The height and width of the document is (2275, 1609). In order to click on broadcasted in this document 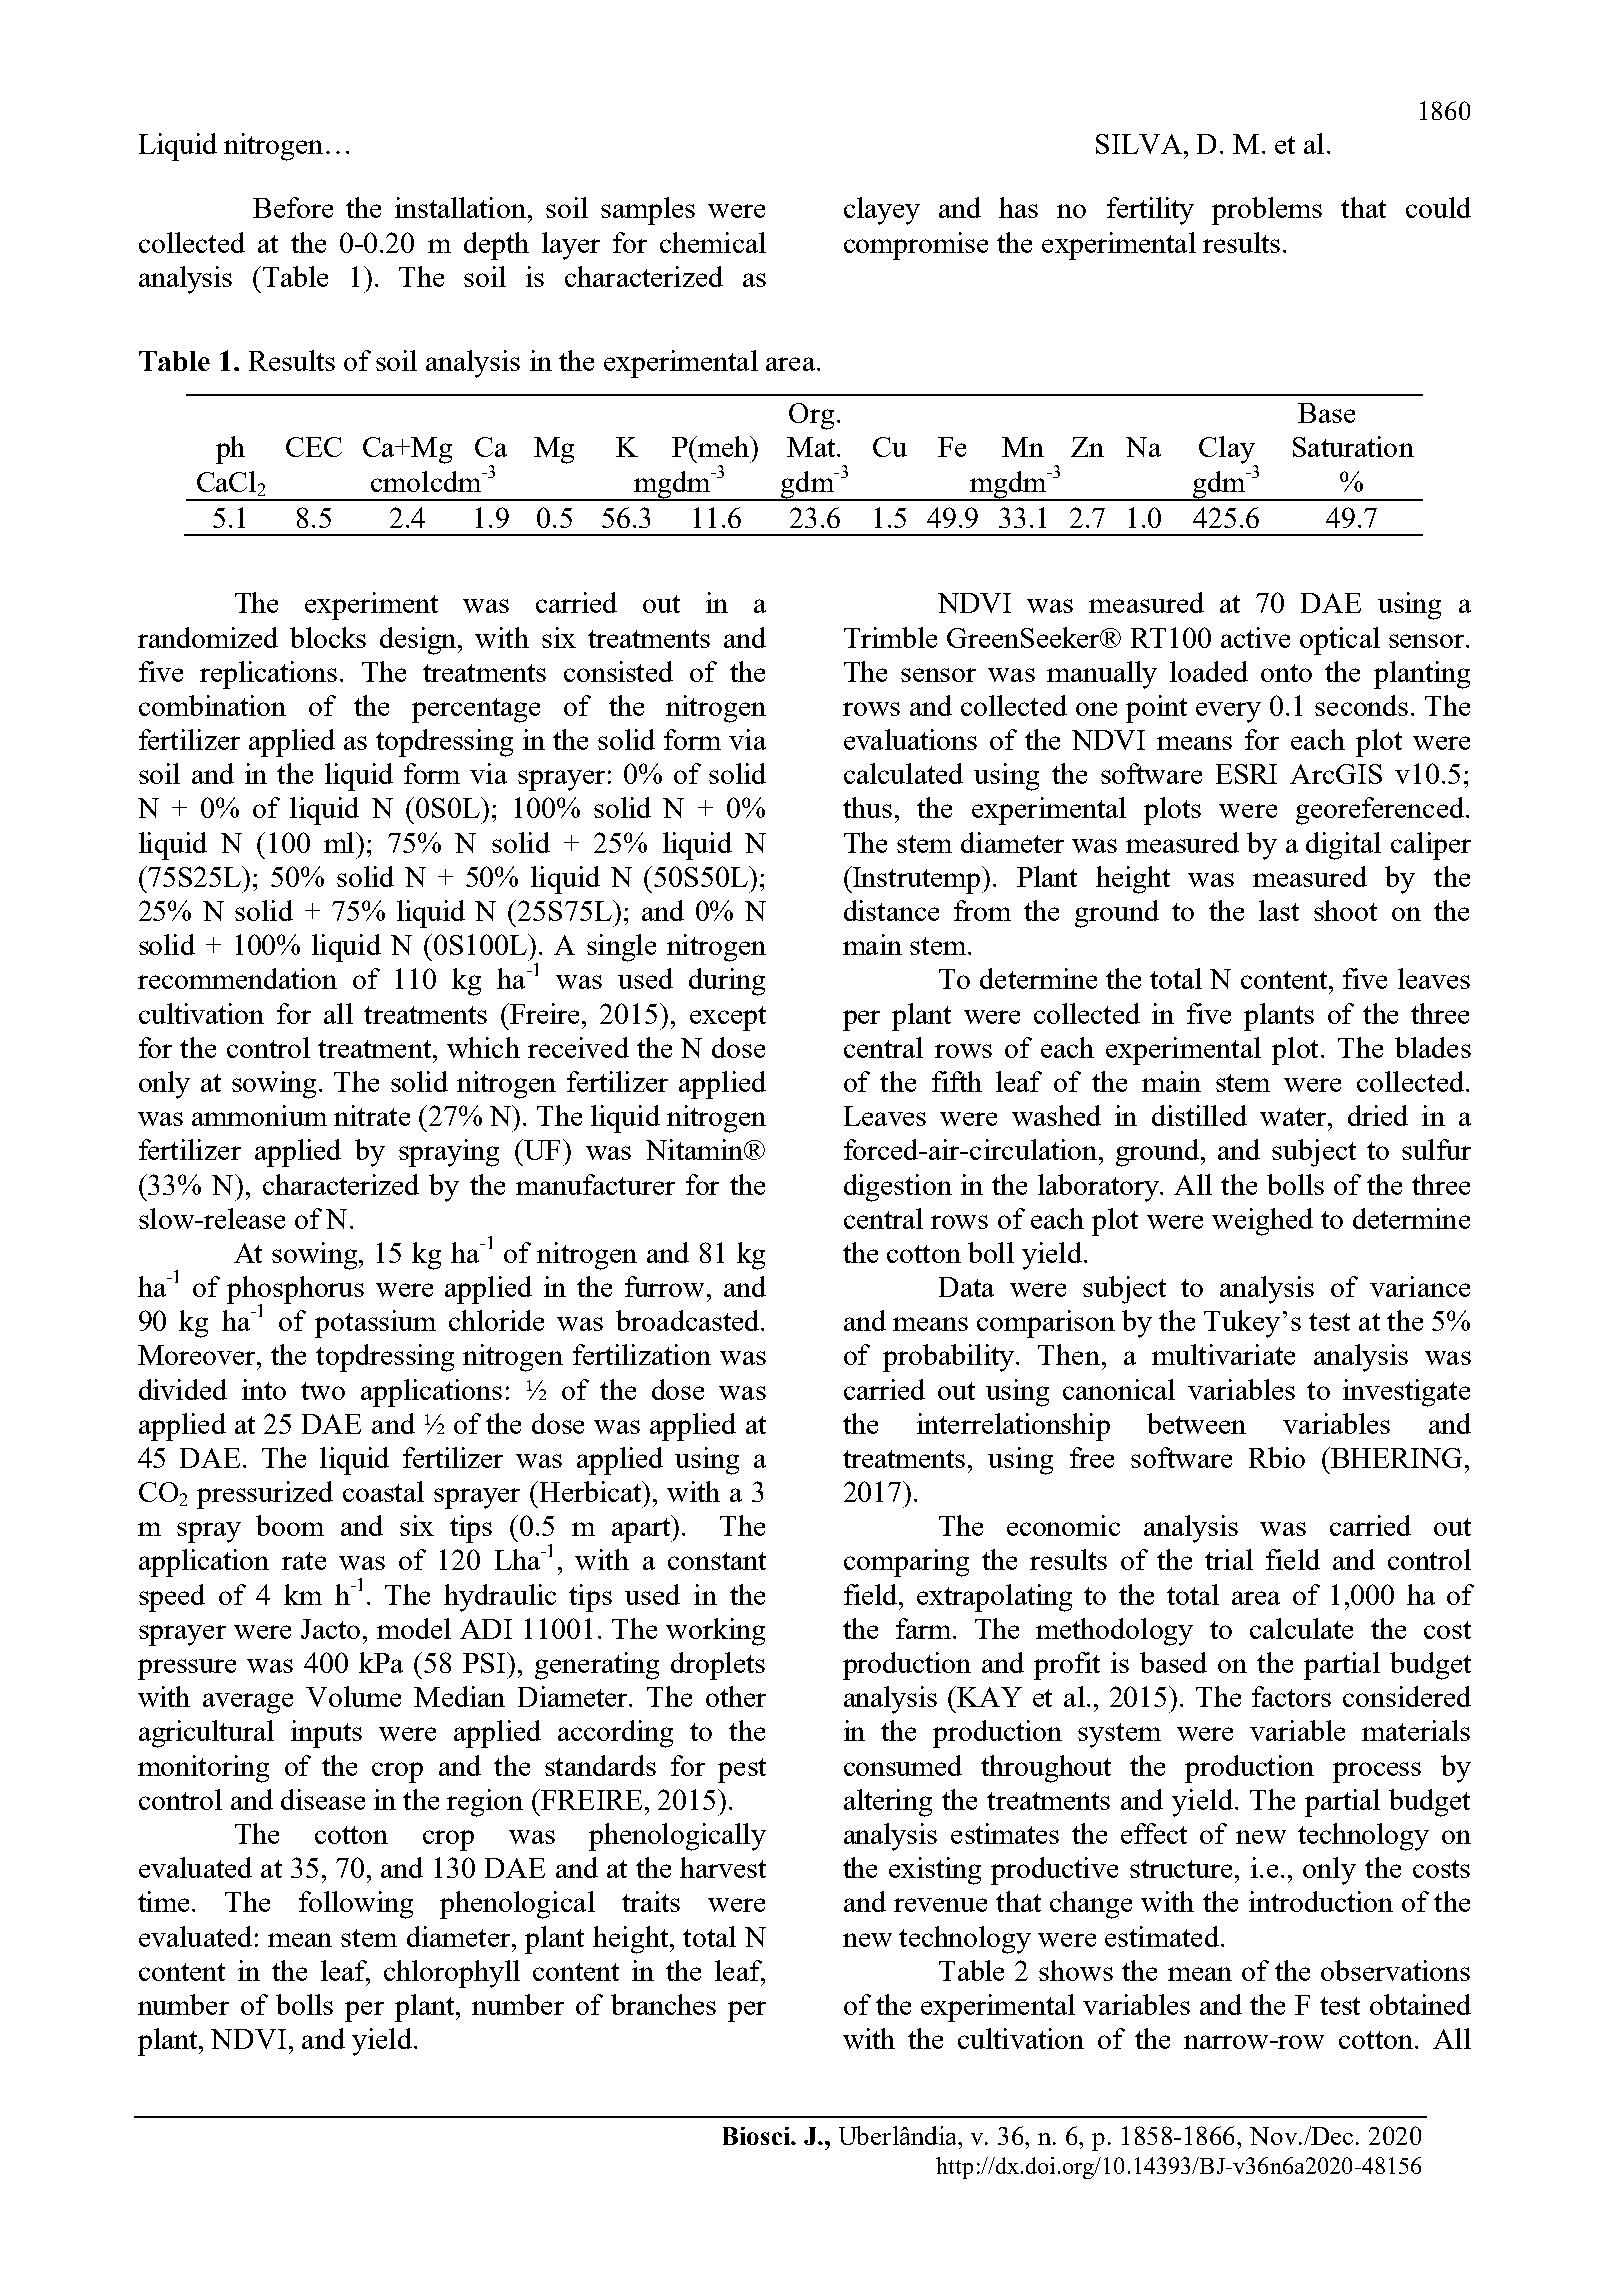, I will do `click(687, 1320)`.
